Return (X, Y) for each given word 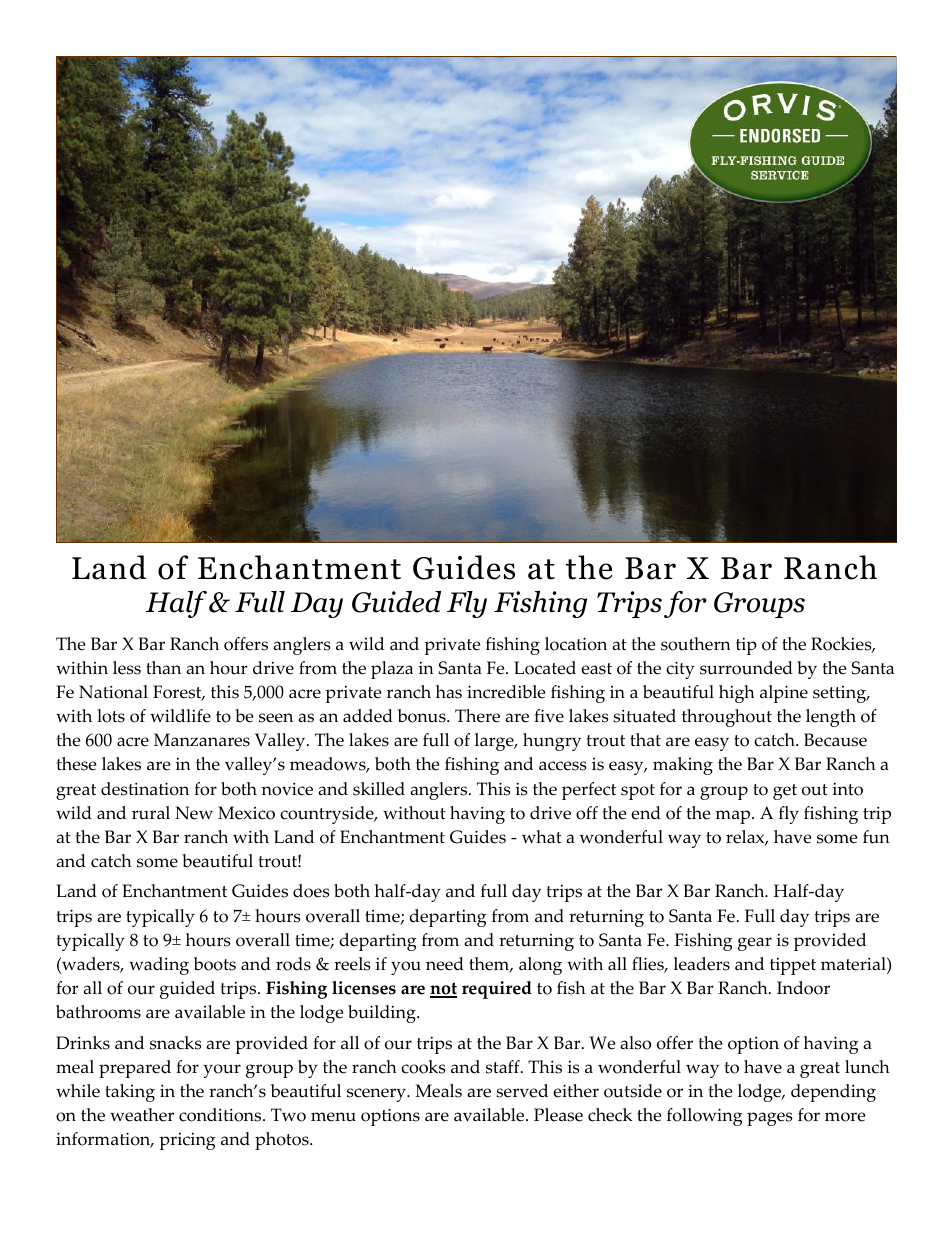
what (542, 836)
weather (142, 1115)
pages (770, 1119)
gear (755, 944)
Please (558, 1115)
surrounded (746, 668)
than (163, 667)
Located (545, 668)
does (311, 891)
